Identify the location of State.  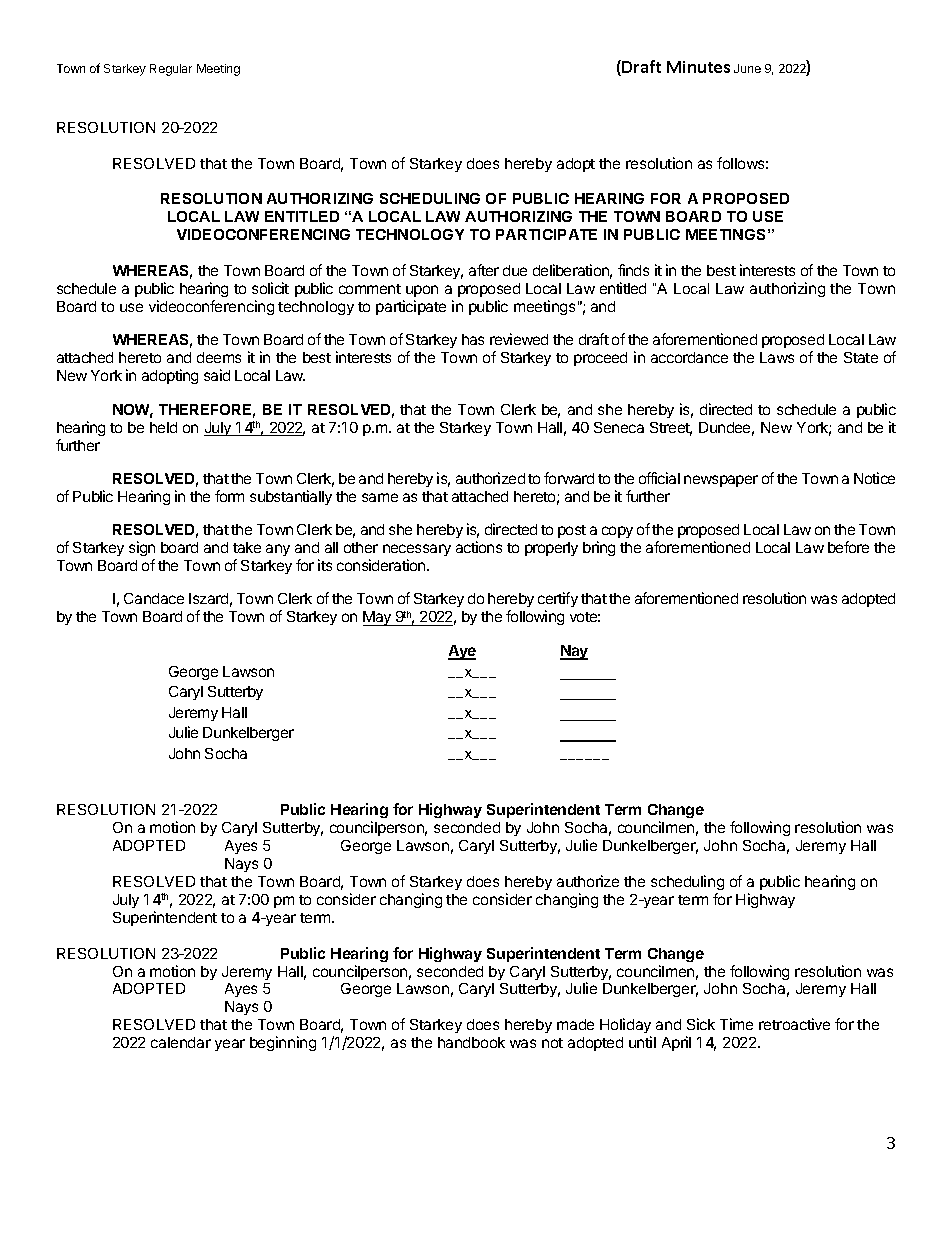
(861, 357).
